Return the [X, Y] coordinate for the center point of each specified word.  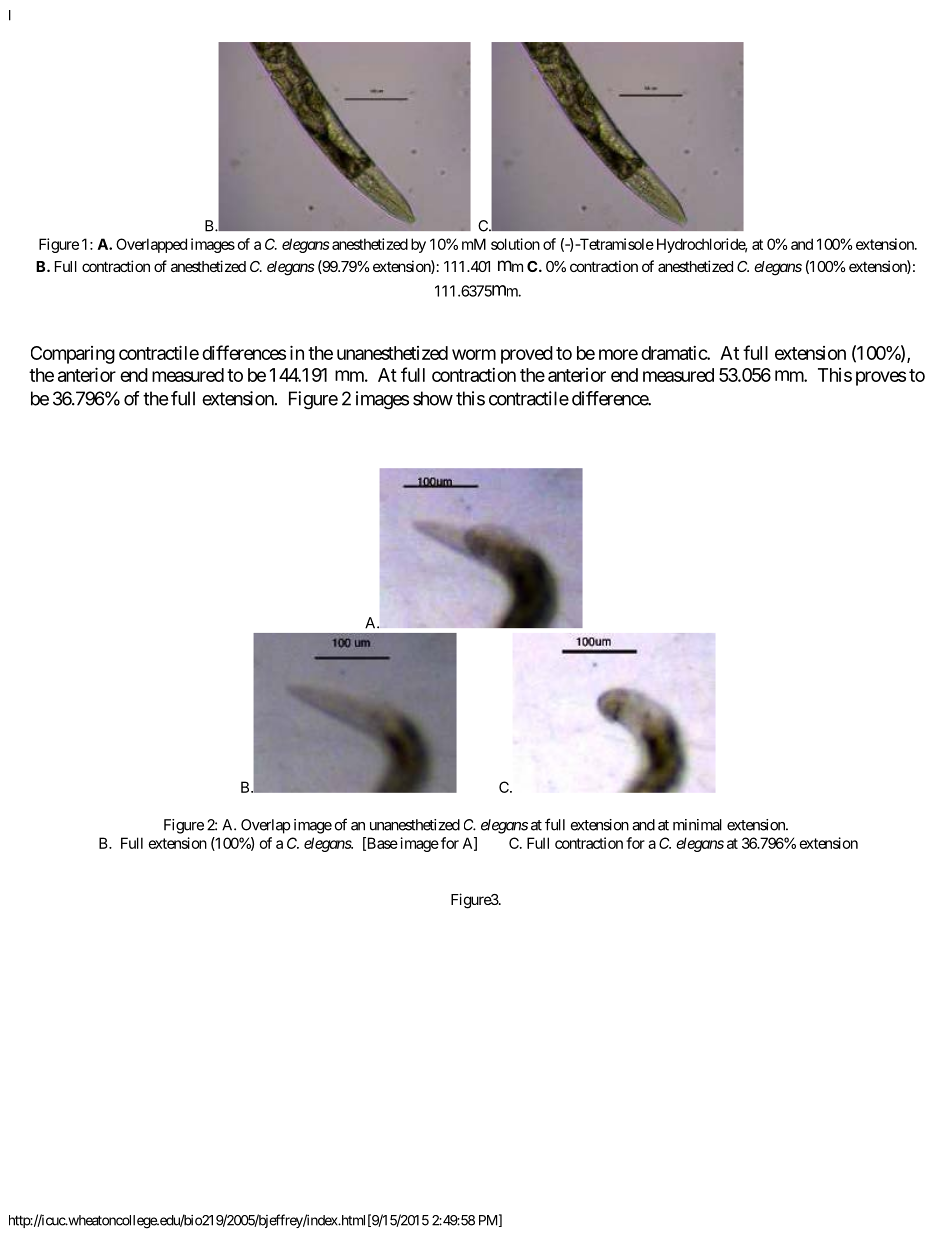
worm [474, 354]
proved [527, 355]
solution [515, 244]
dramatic [674, 353]
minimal [697, 825]
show [433, 398]
